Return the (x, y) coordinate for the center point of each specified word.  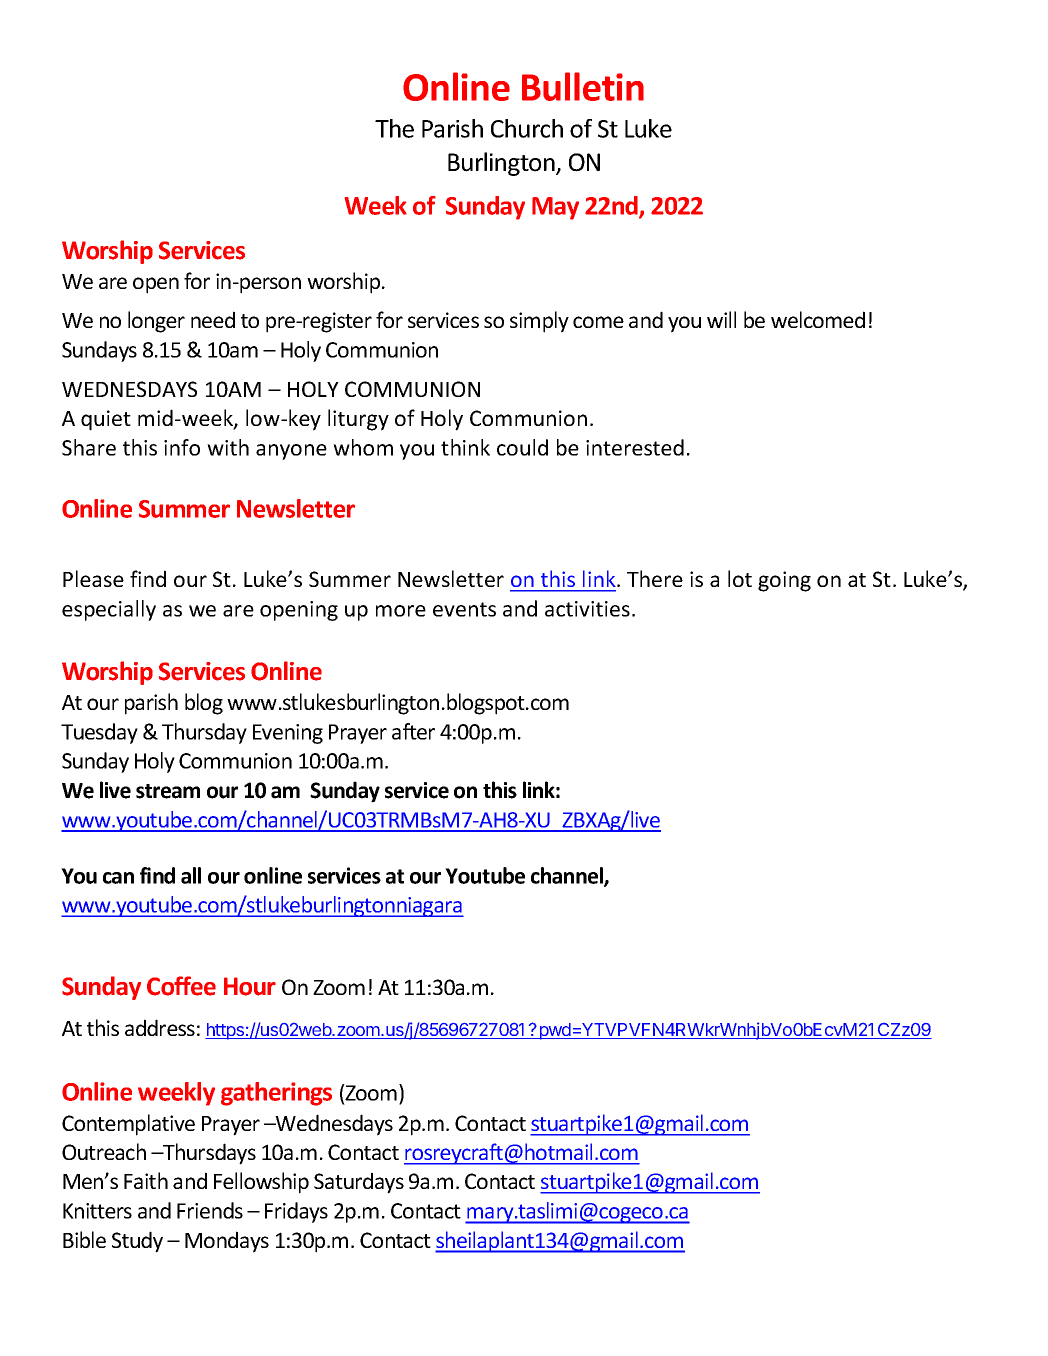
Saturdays (359, 1183)
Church (527, 128)
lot (740, 578)
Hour (250, 986)
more (401, 611)
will (721, 319)
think (465, 447)
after (413, 731)
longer (156, 322)
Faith (146, 1180)
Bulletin (583, 86)
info (182, 447)
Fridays (296, 1212)
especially (109, 610)
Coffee (181, 986)
